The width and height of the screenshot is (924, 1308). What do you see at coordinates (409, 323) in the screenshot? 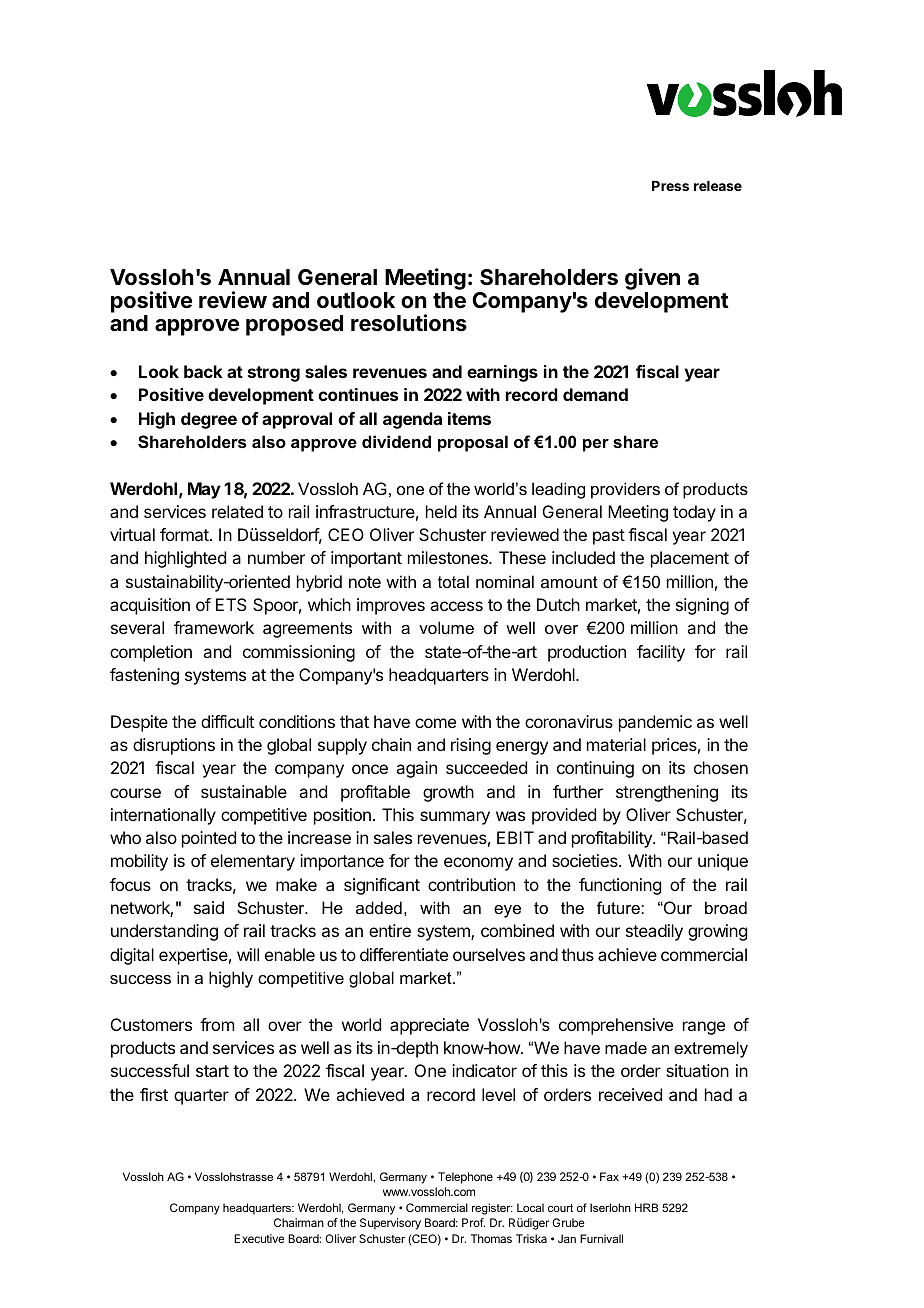
I see `resolutions` at bounding box center [409, 323].
